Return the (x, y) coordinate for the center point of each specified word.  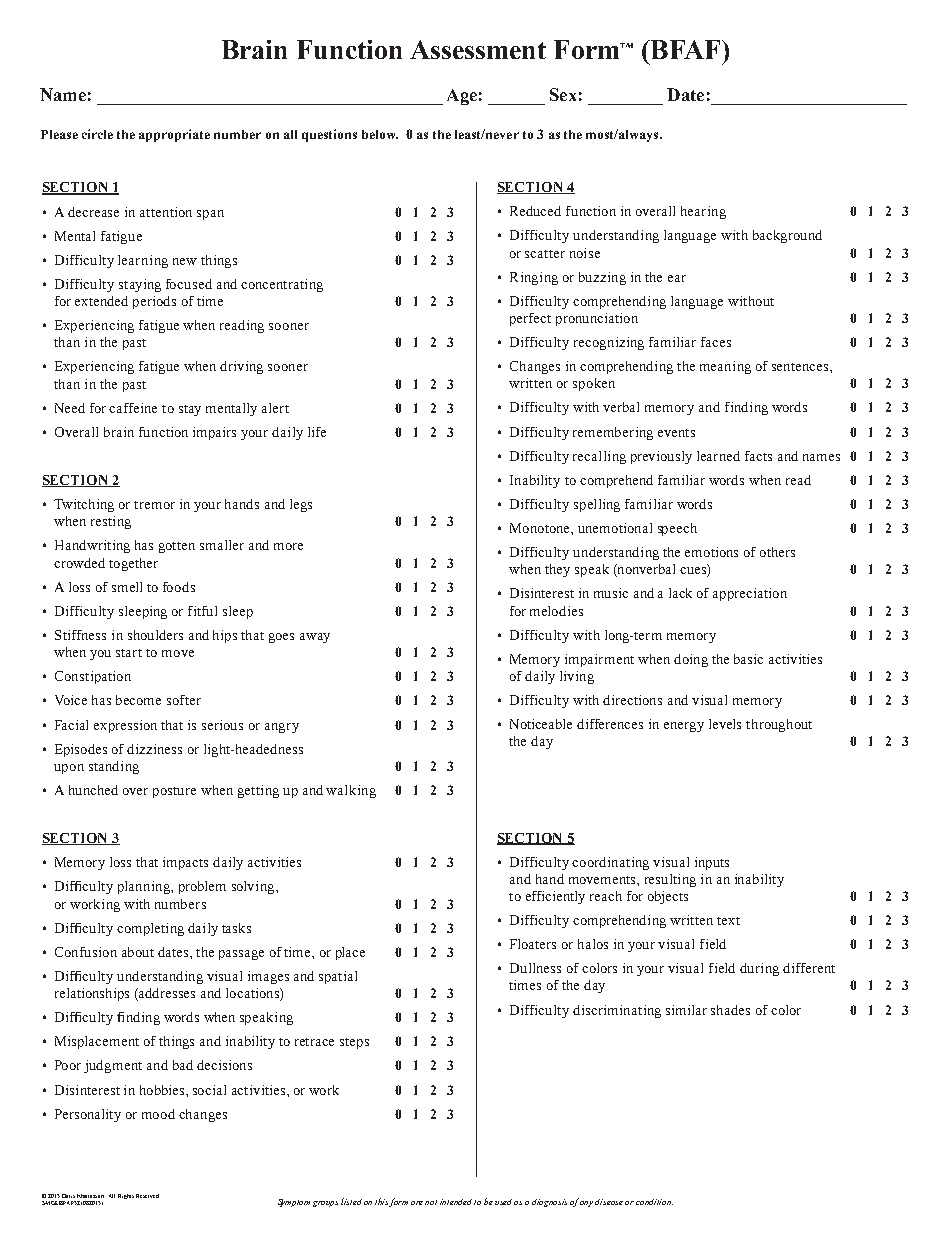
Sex (563, 94)
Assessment (478, 49)
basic (748, 659)
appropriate (174, 135)
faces (716, 342)
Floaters (533, 944)
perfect (530, 319)
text (728, 921)
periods (154, 302)
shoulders (155, 635)
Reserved (147, 1196)
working (95, 905)
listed (351, 1201)
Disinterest (542, 593)
